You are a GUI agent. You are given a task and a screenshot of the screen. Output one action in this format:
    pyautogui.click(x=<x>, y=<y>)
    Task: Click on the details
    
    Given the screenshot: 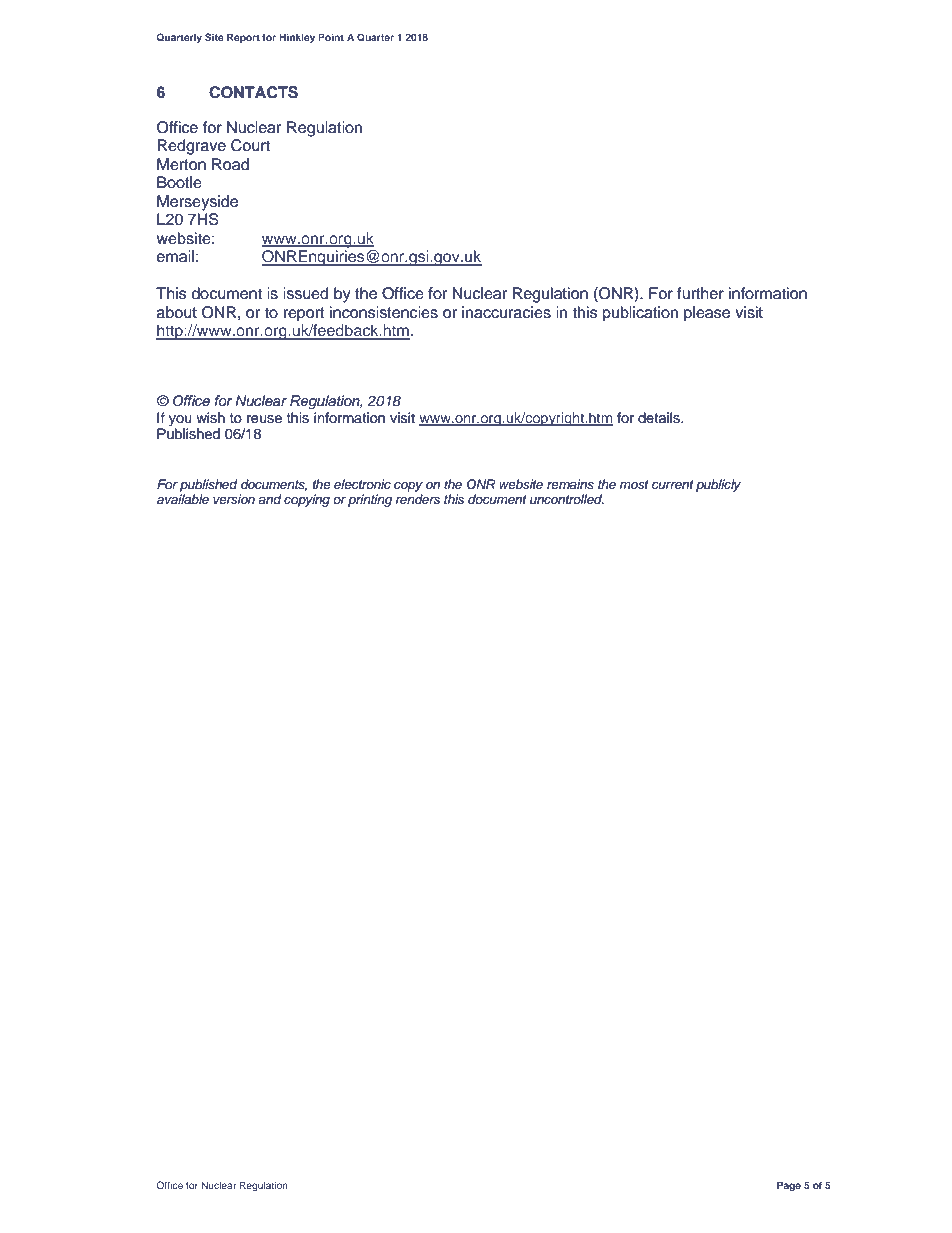 What is the action you would take?
    pyautogui.click(x=660, y=418)
